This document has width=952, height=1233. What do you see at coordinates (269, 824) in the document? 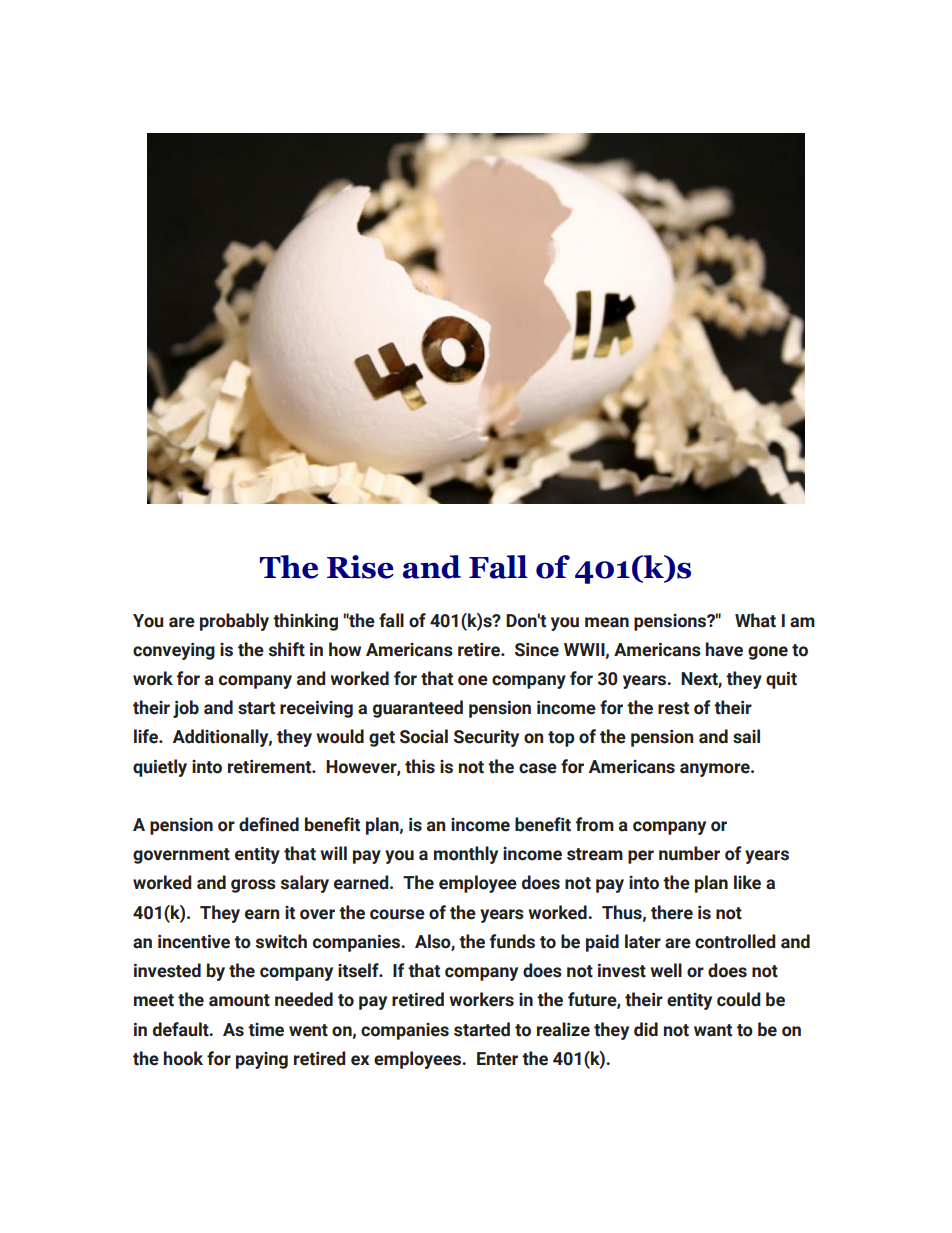
I see `defined` at bounding box center [269, 824].
